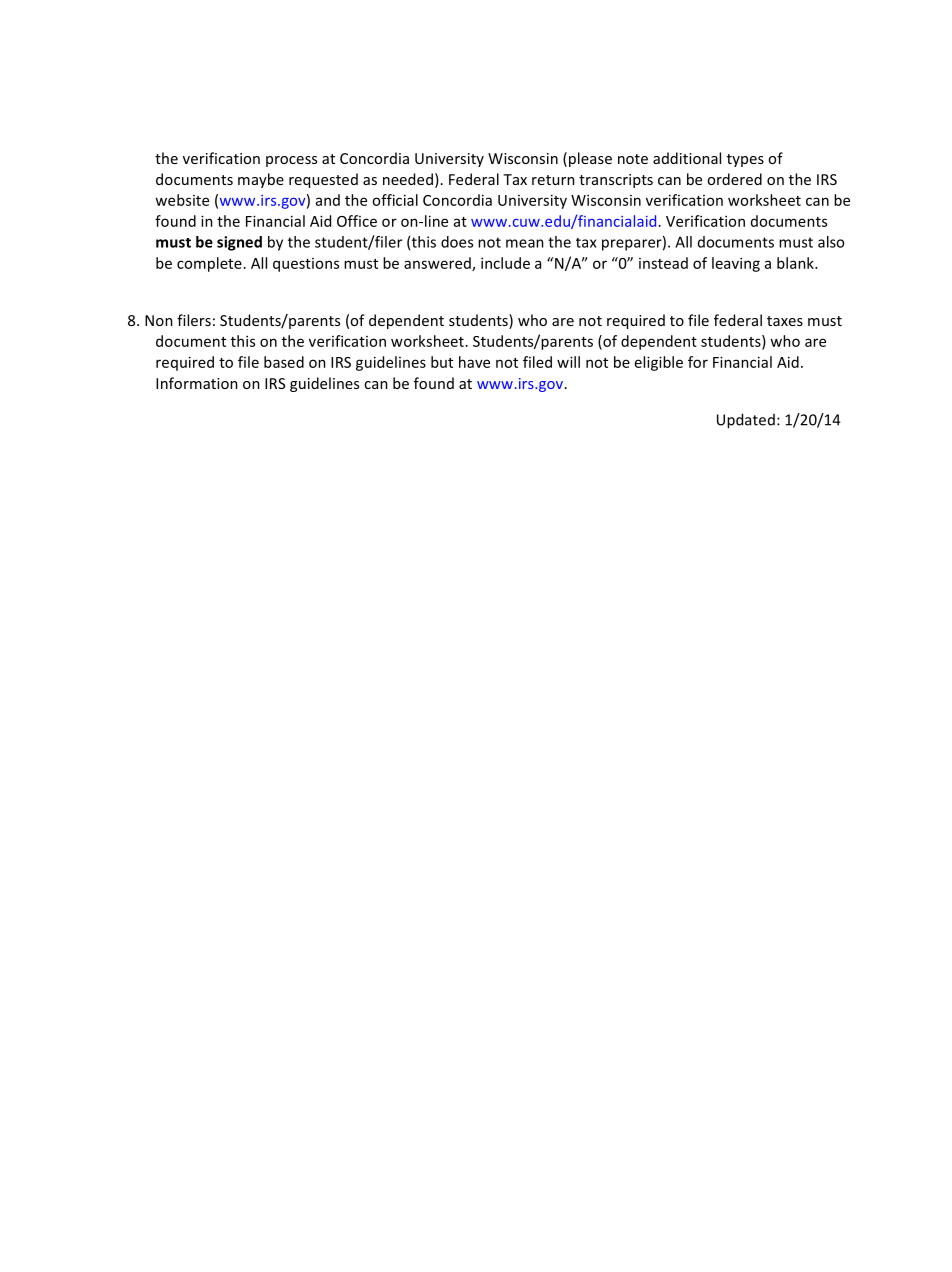 The height and width of the screenshot is (1272, 952). Describe the element at coordinates (525, 243) in the screenshot. I see `mean` at that location.
